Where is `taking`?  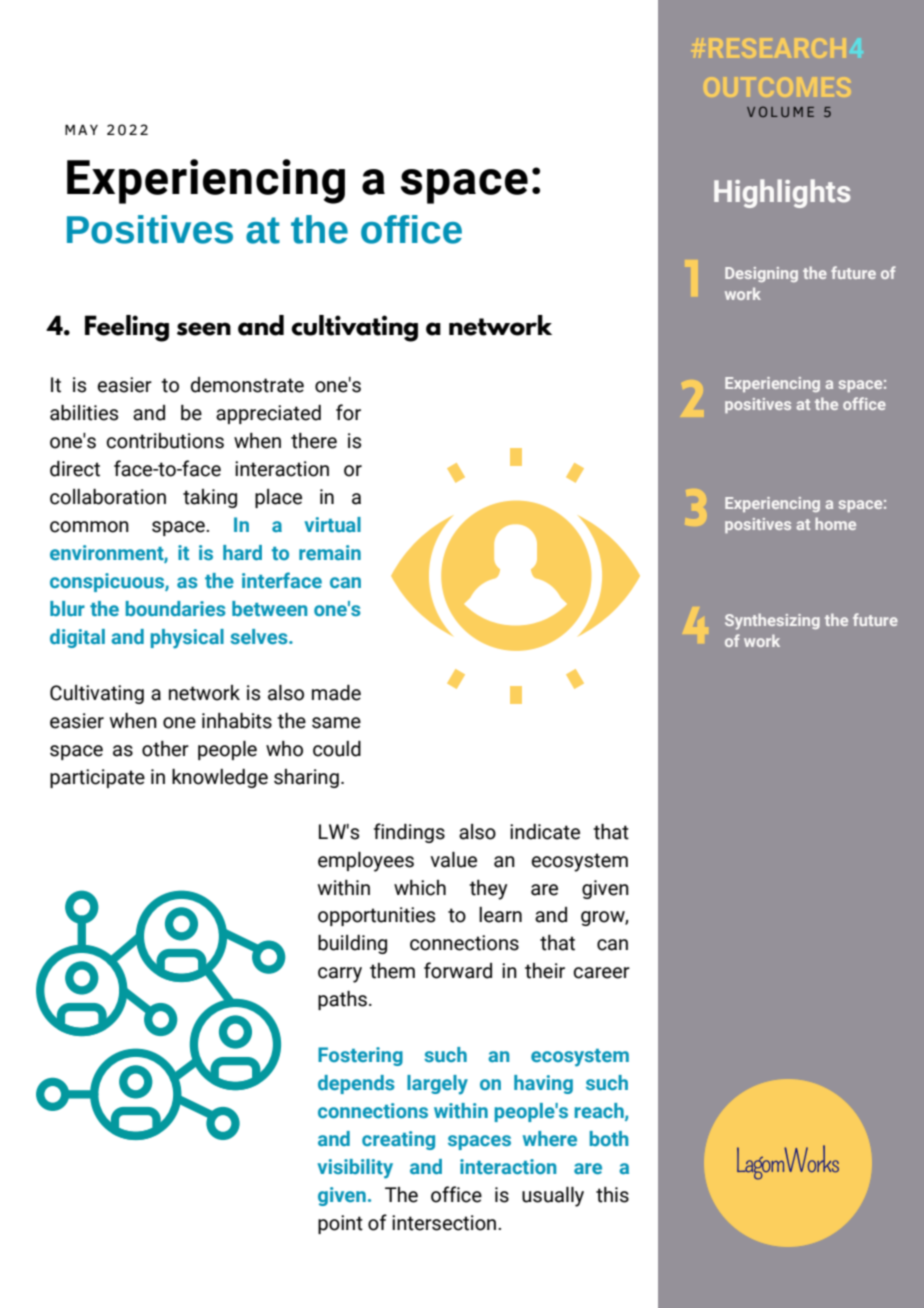 taking is located at coordinates (210, 498).
